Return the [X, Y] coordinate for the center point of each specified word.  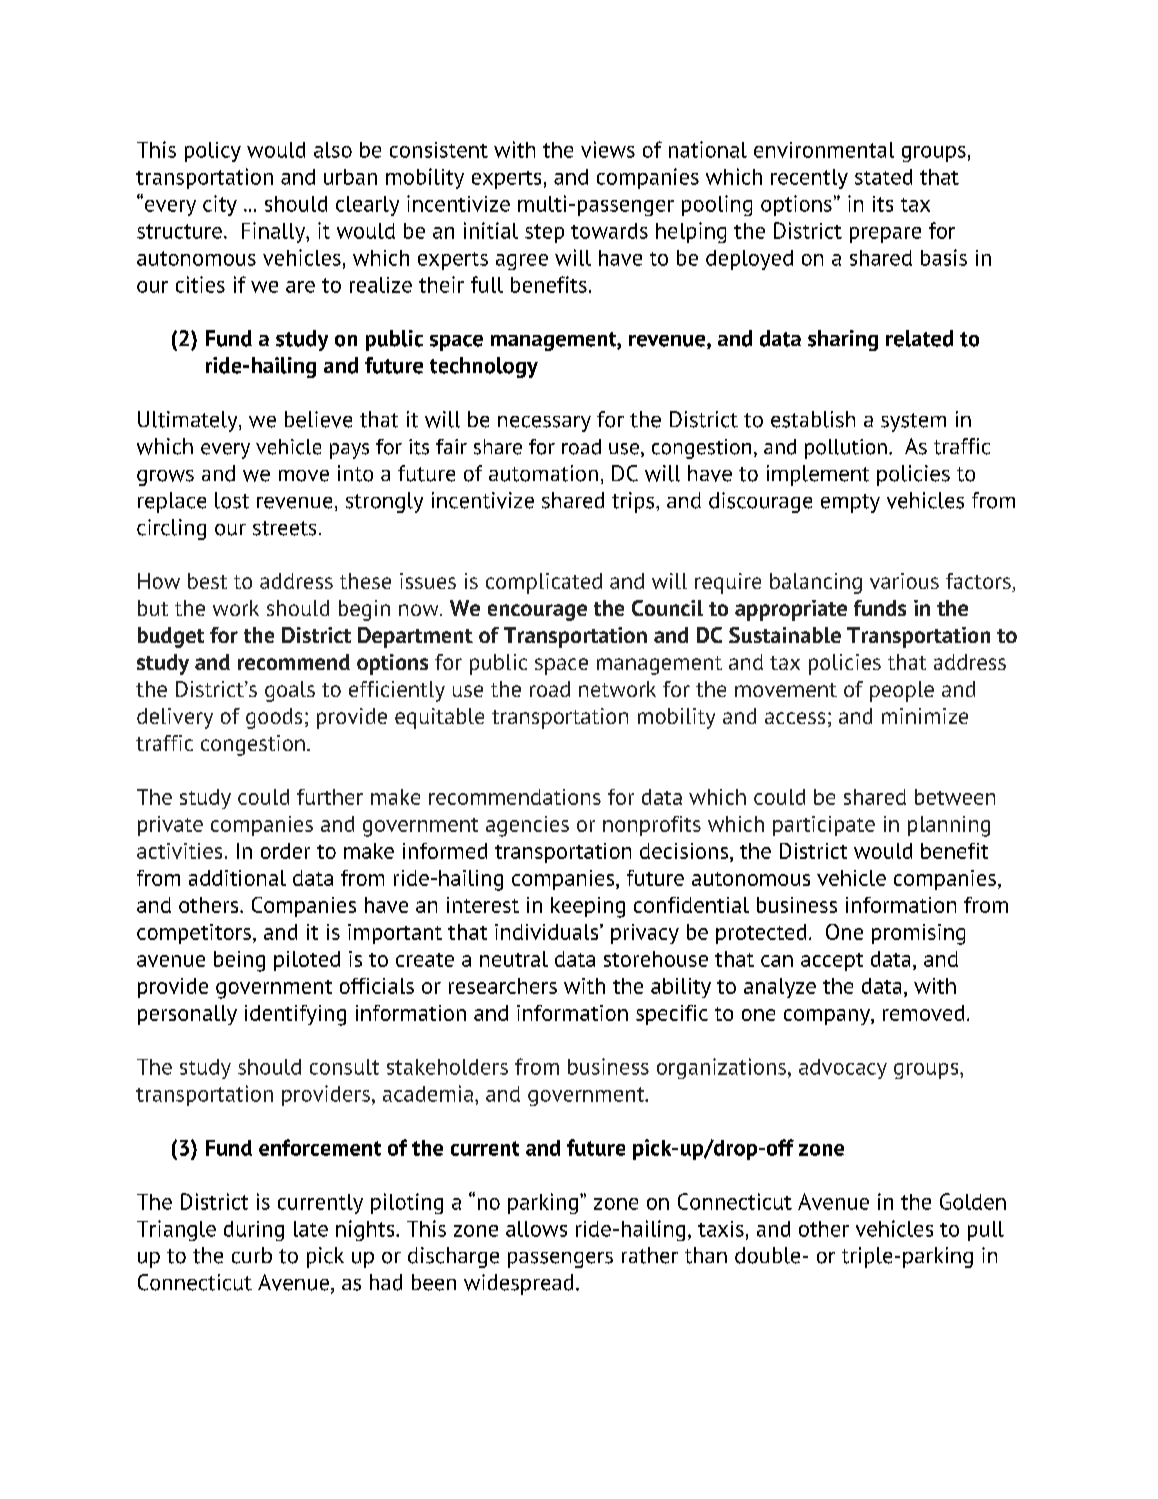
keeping [588, 907]
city [220, 205]
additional [237, 878]
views [608, 149]
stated [883, 177]
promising [918, 934]
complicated [544, 583]
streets [284, 528]
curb [252, 1255]
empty [850, 503]
